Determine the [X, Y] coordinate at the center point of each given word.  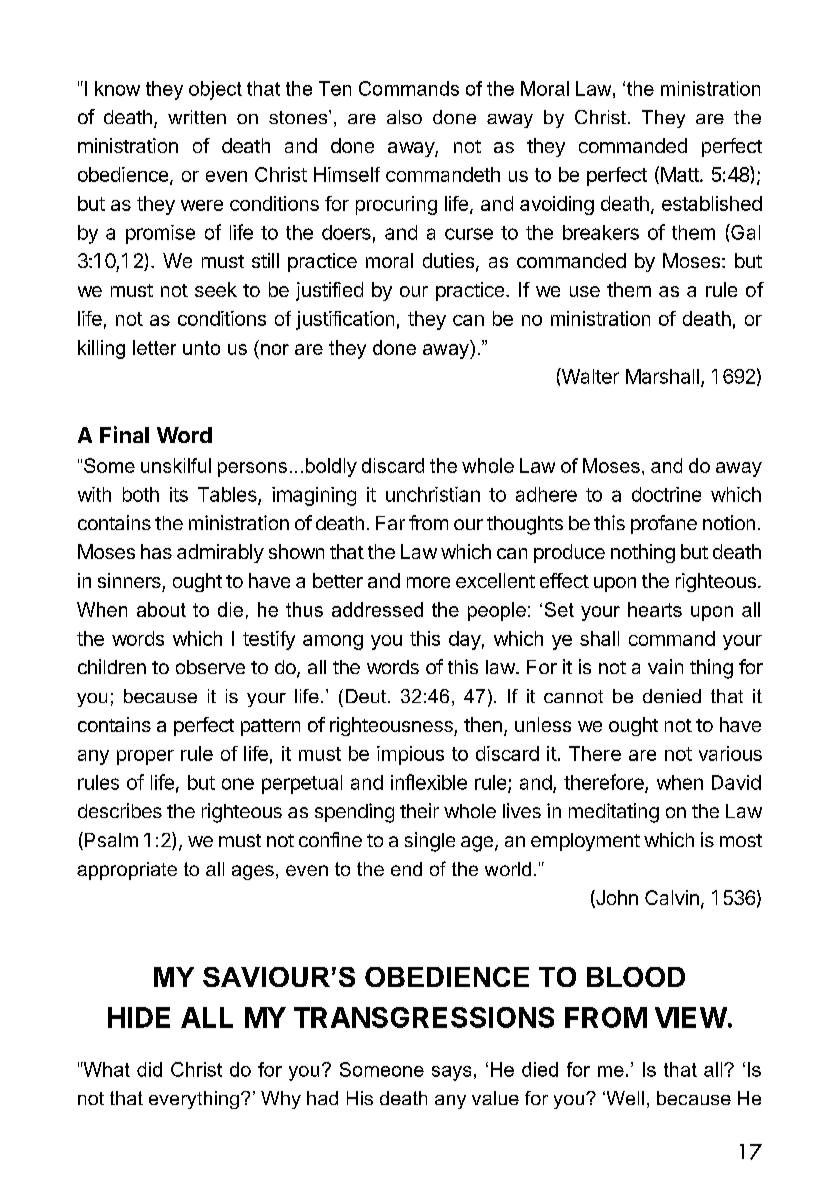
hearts [655, 609]
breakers [601, 232]
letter [154, 347]
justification [345, 320]
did [149, 1069]
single [430, 842]
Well [624, 1098]
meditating [614, 813]
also [404, 117]
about [161, 609]
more [428, 582]
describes [120, 810]
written [197, 117]
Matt [681, 174]
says [451, 1073]
